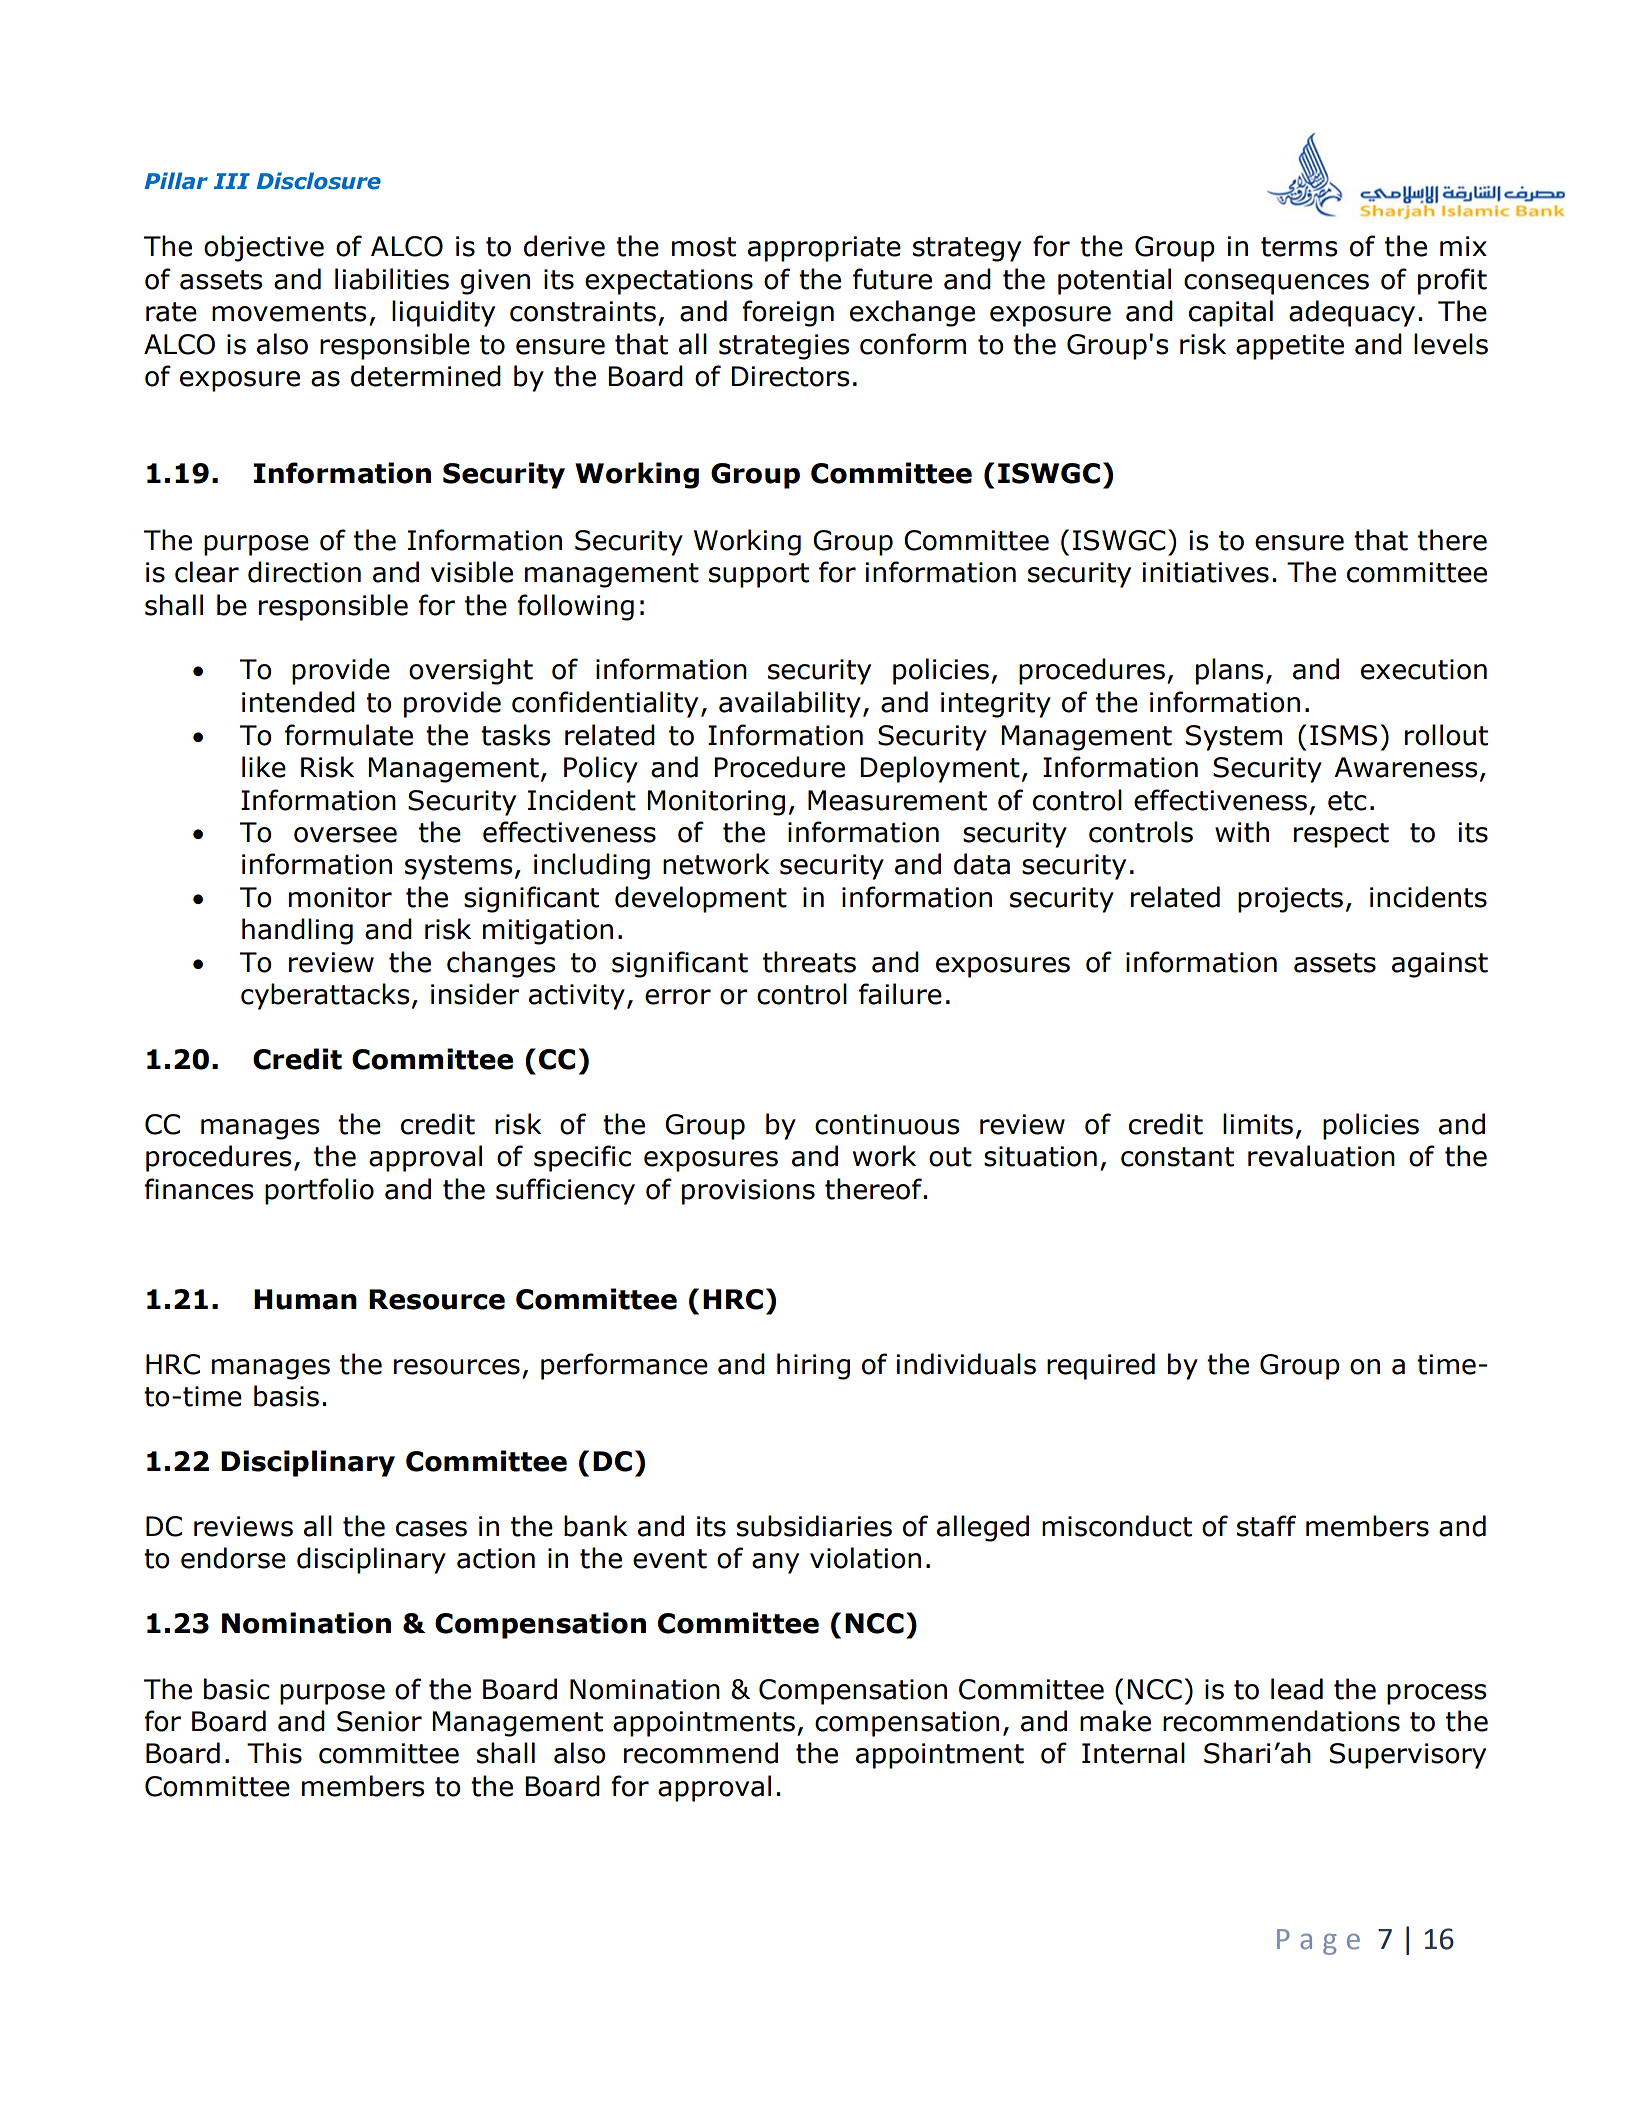 The height and width of the page is (2114, 1633). I want to click on Senior, so click(379, 1721).
